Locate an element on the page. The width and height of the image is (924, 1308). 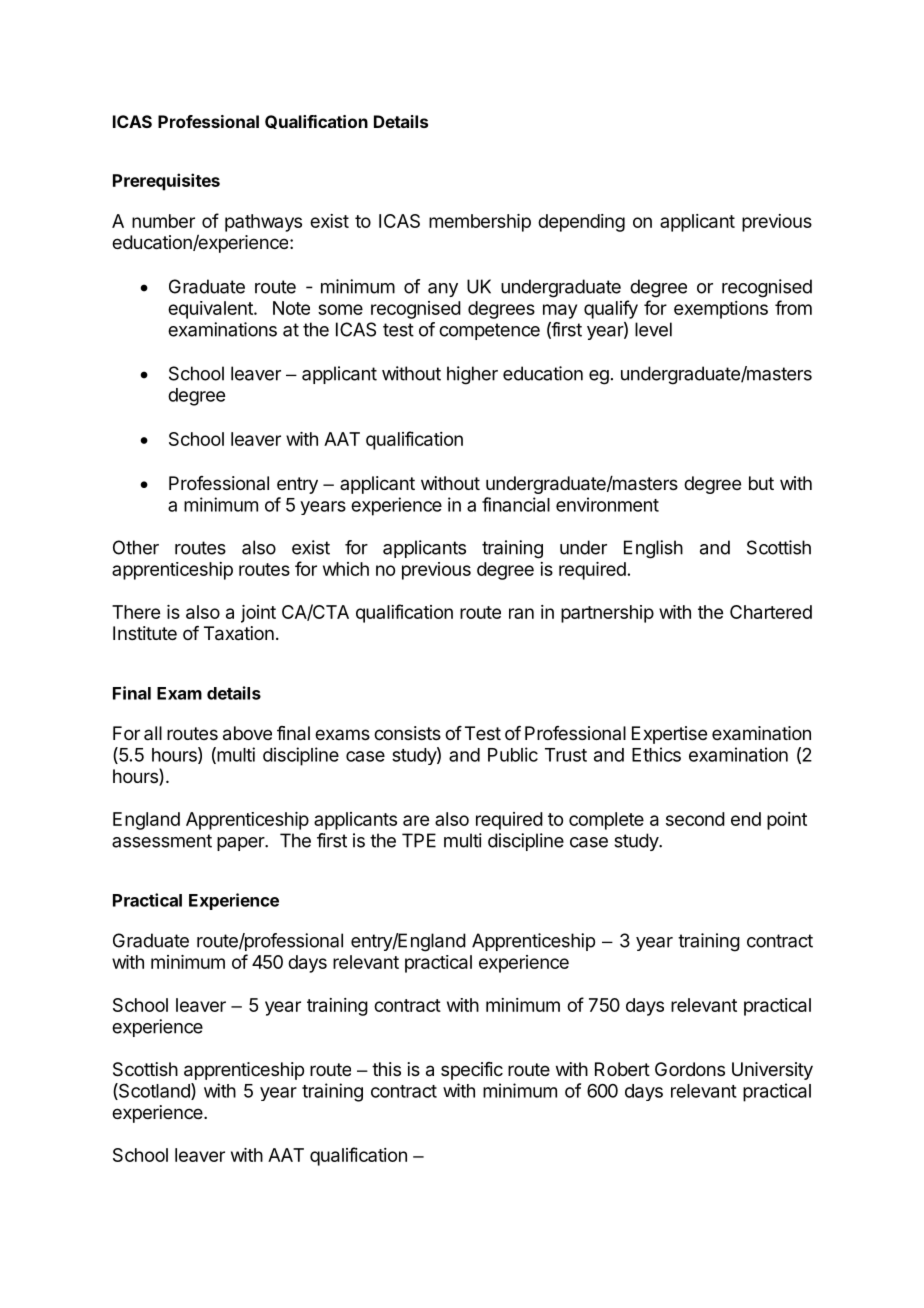
University is located at coordinates (772, 1071).
